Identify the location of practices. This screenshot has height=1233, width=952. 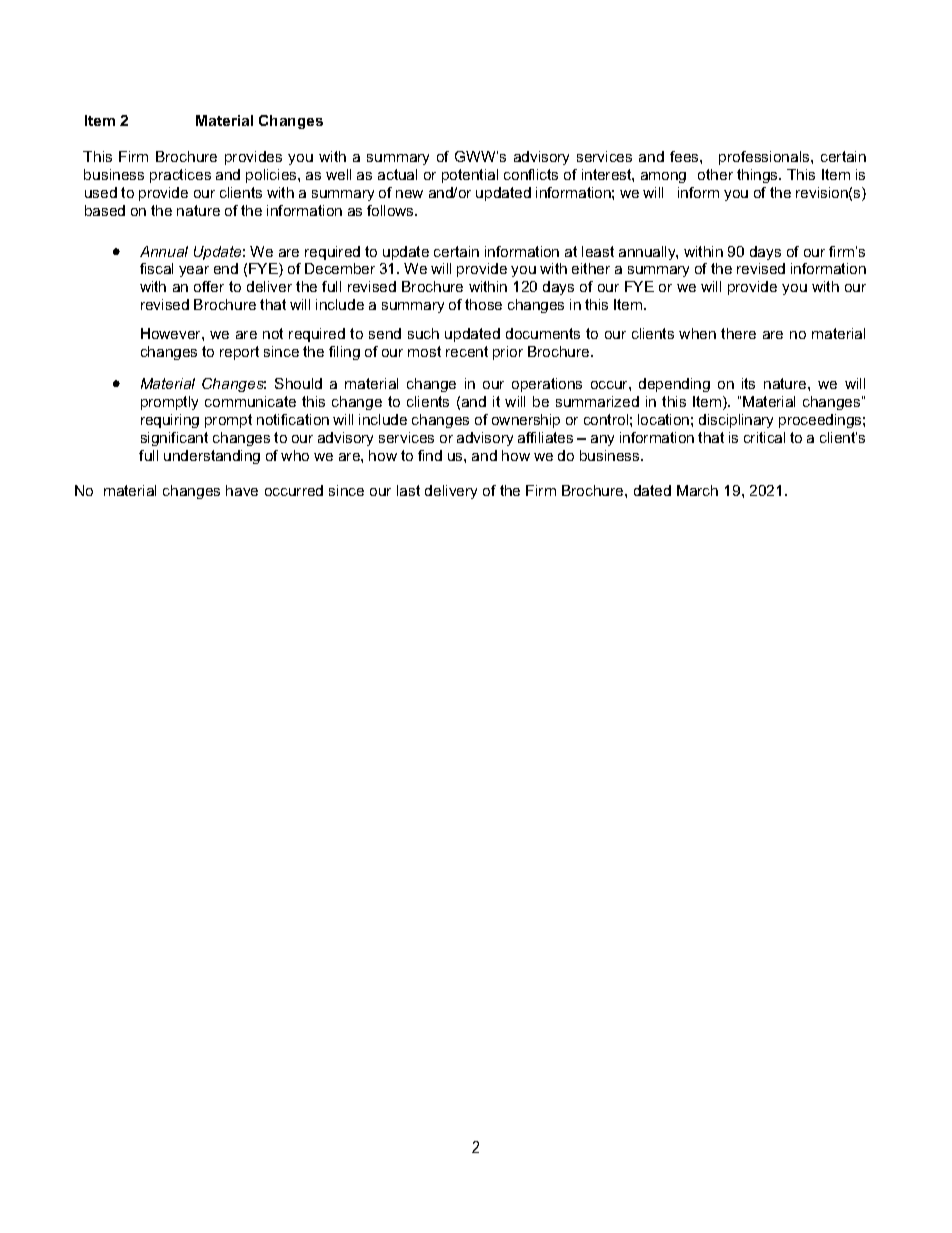
(180, 176).
